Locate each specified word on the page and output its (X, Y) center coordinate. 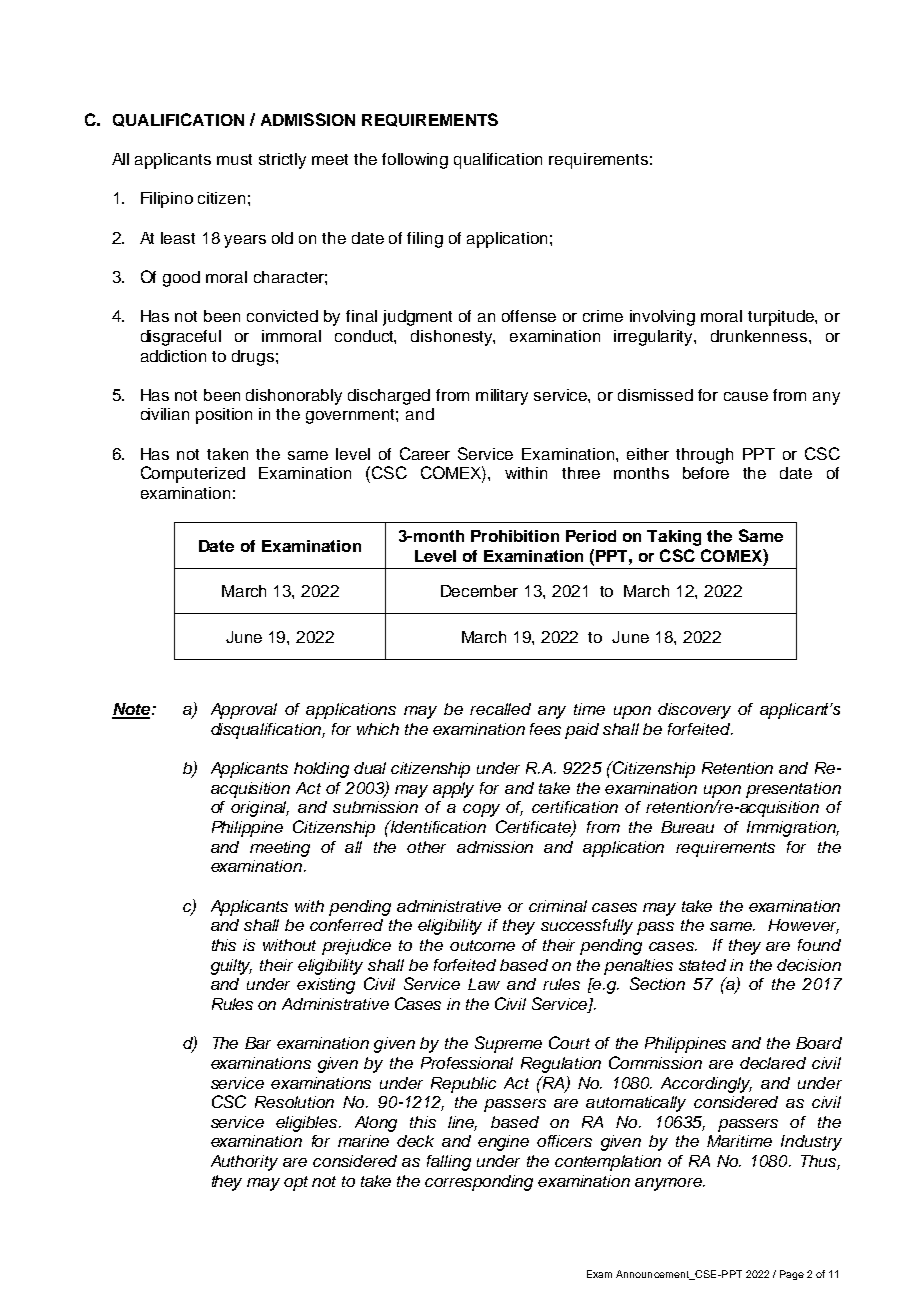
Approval (244, 711)
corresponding (479, 1183)
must (234, 159)
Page (792, 1275)
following (415, 161)
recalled (500, 709)
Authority (244, 1163)
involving (662, 318)
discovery (694, 711)
